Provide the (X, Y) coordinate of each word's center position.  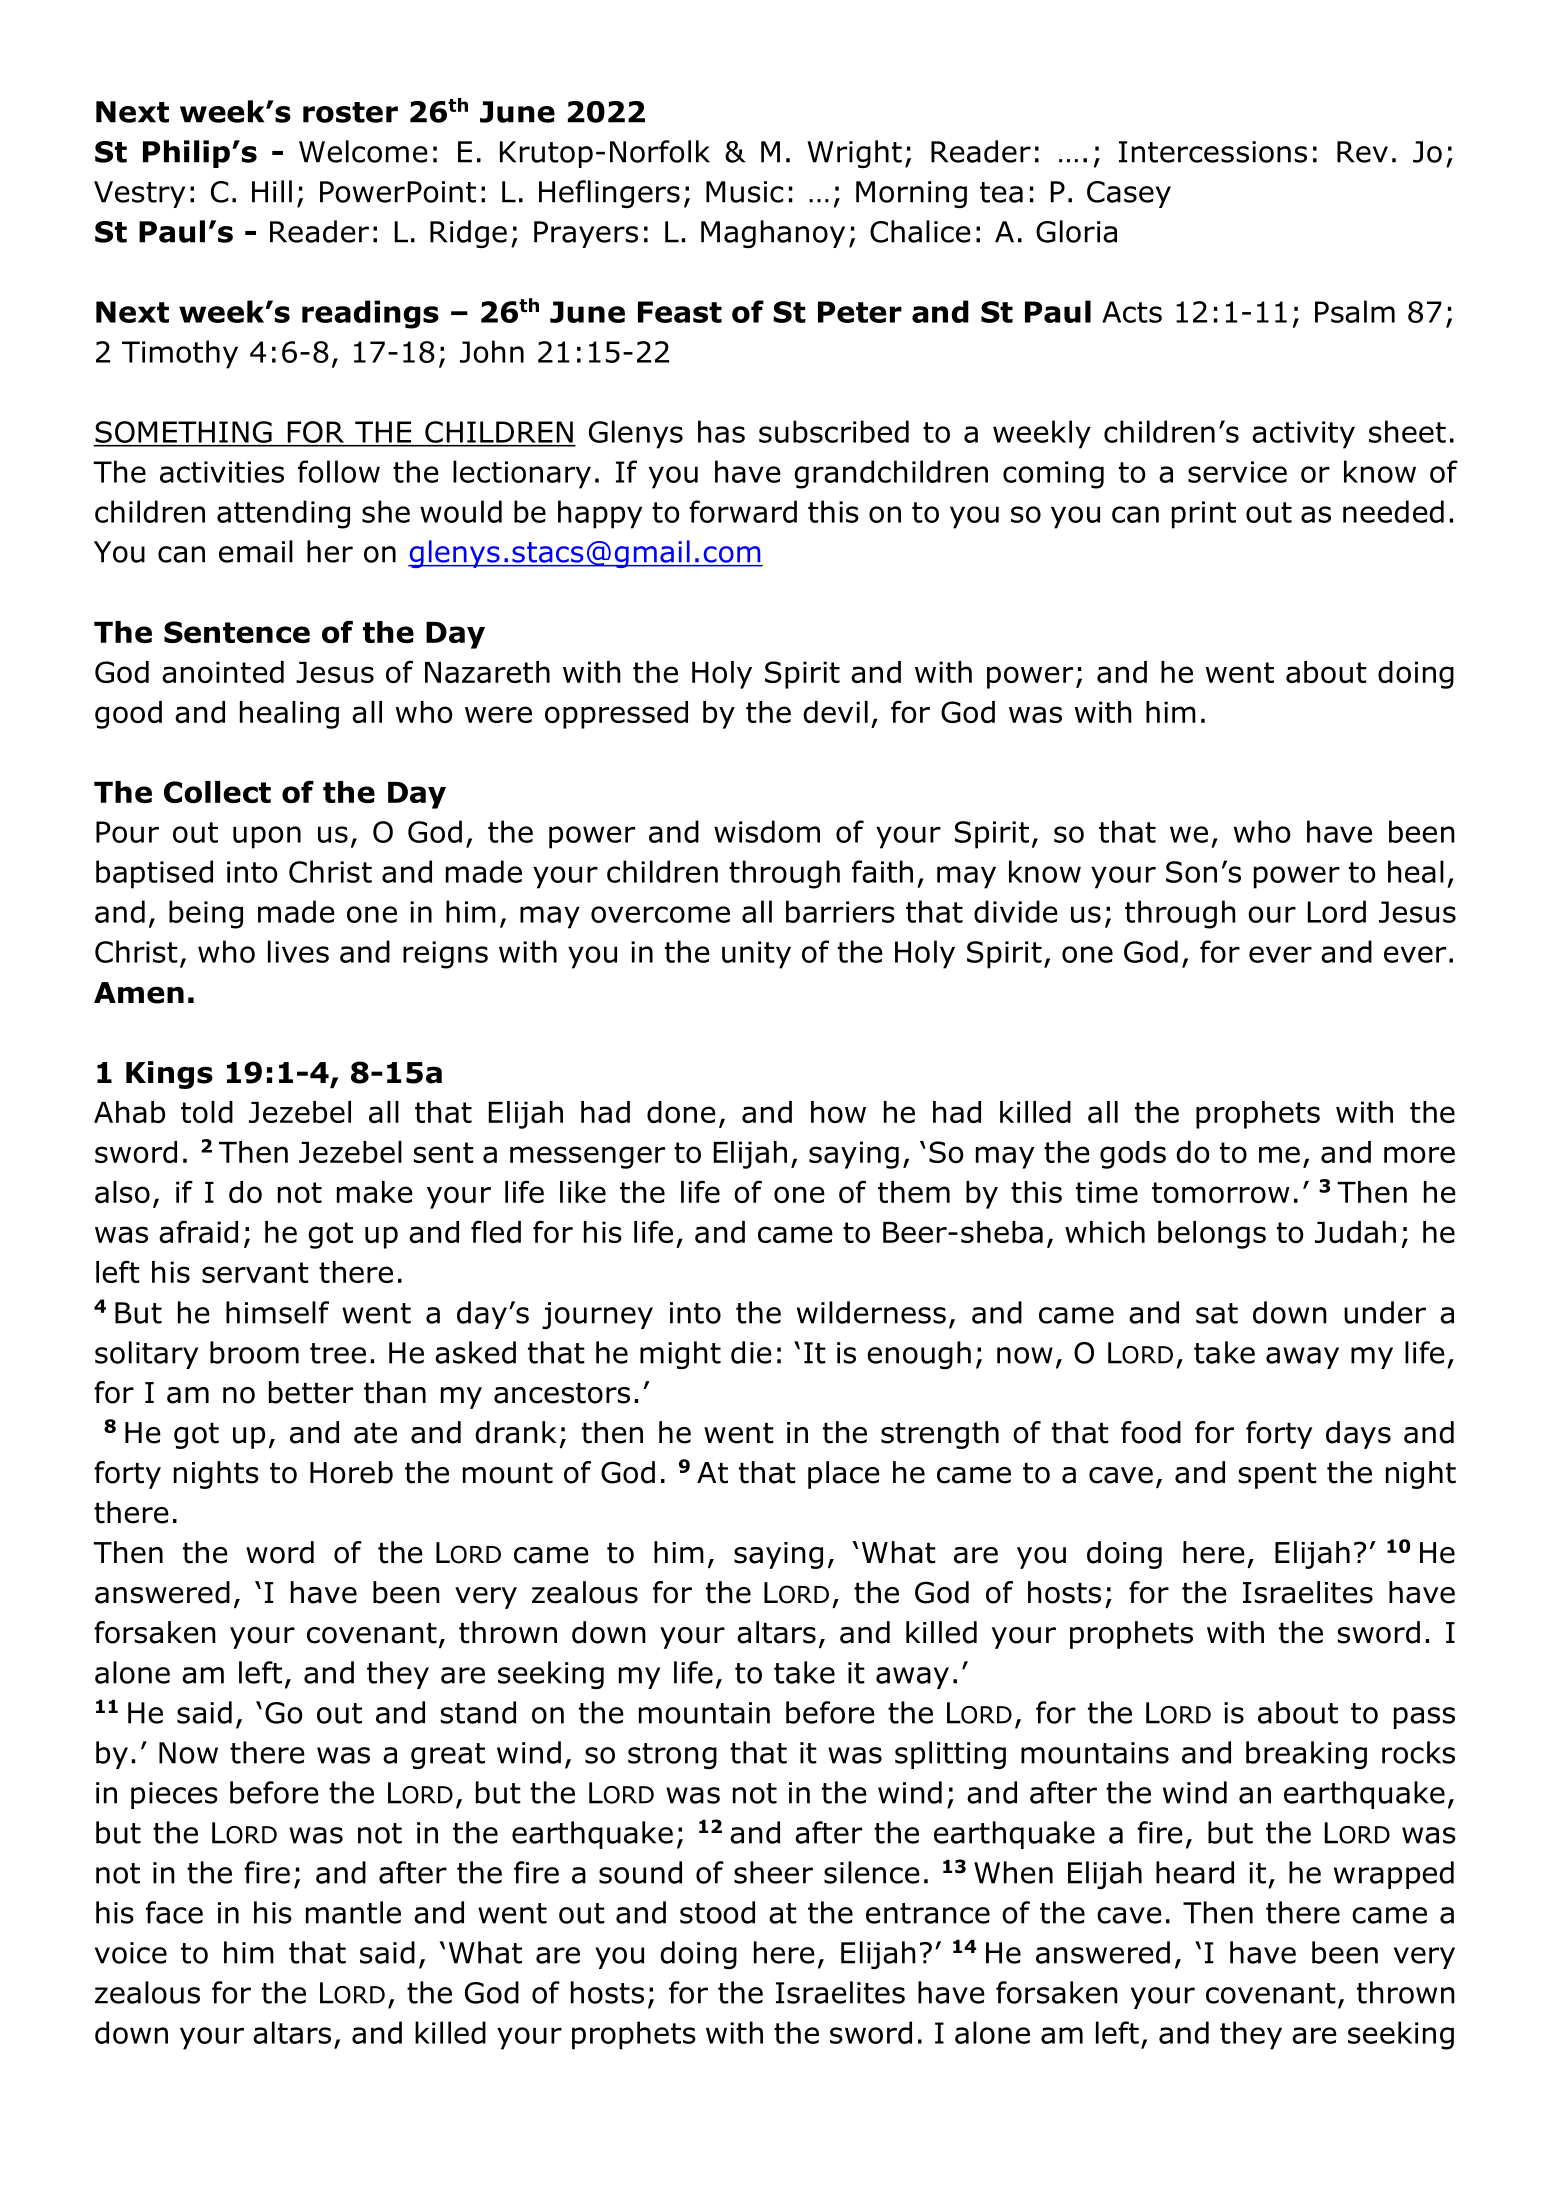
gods (1133, 1155)
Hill (272, 191)
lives (298, 951)
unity (756, 955)
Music (744, 192)
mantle (353, 1912)
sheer (773, 1872)
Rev (1362, 152)
